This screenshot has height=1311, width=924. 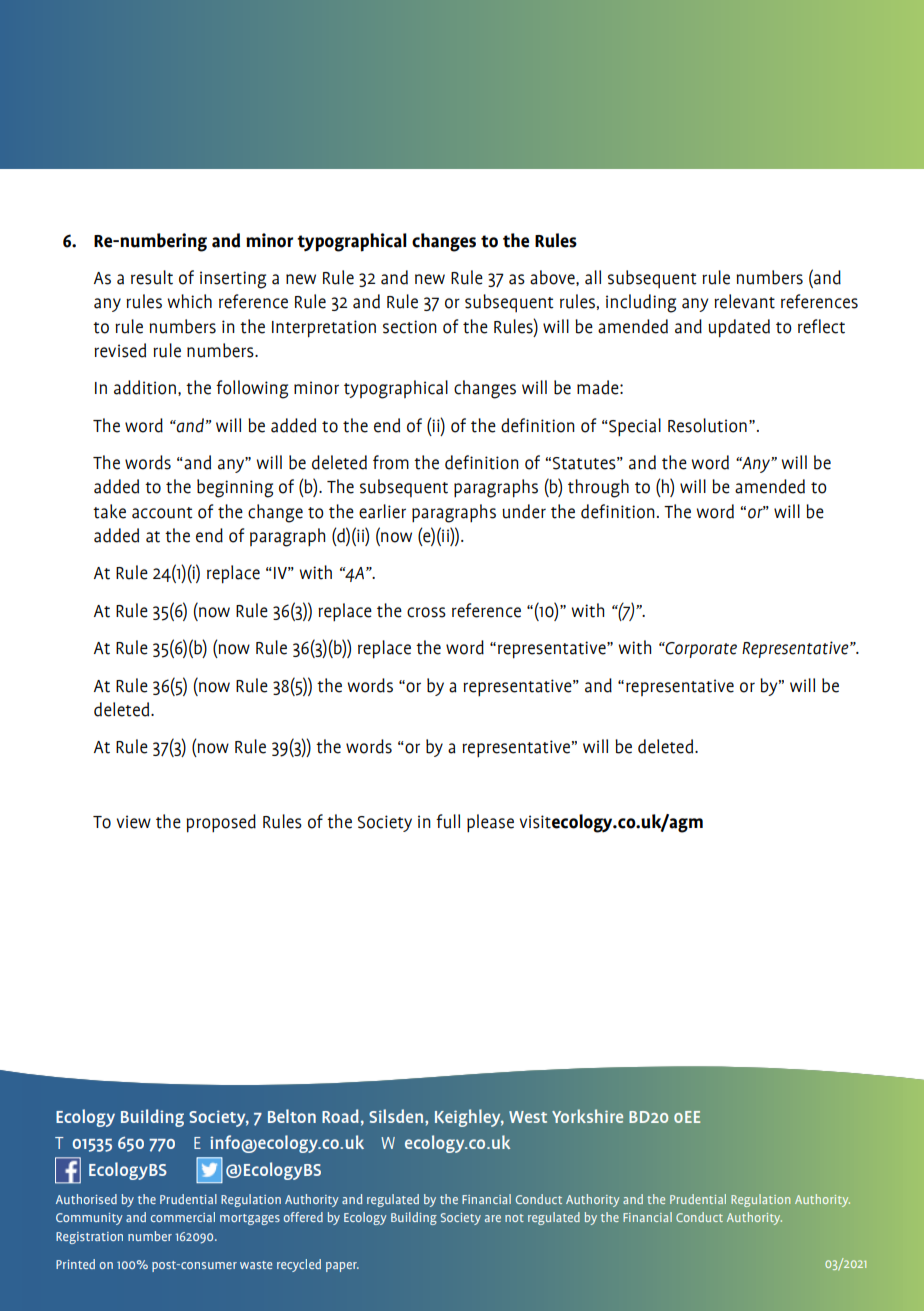 What do you see at coordinates (493, 1218) in the screenshot?
I see `are` at bounding box center [493, 1218].
